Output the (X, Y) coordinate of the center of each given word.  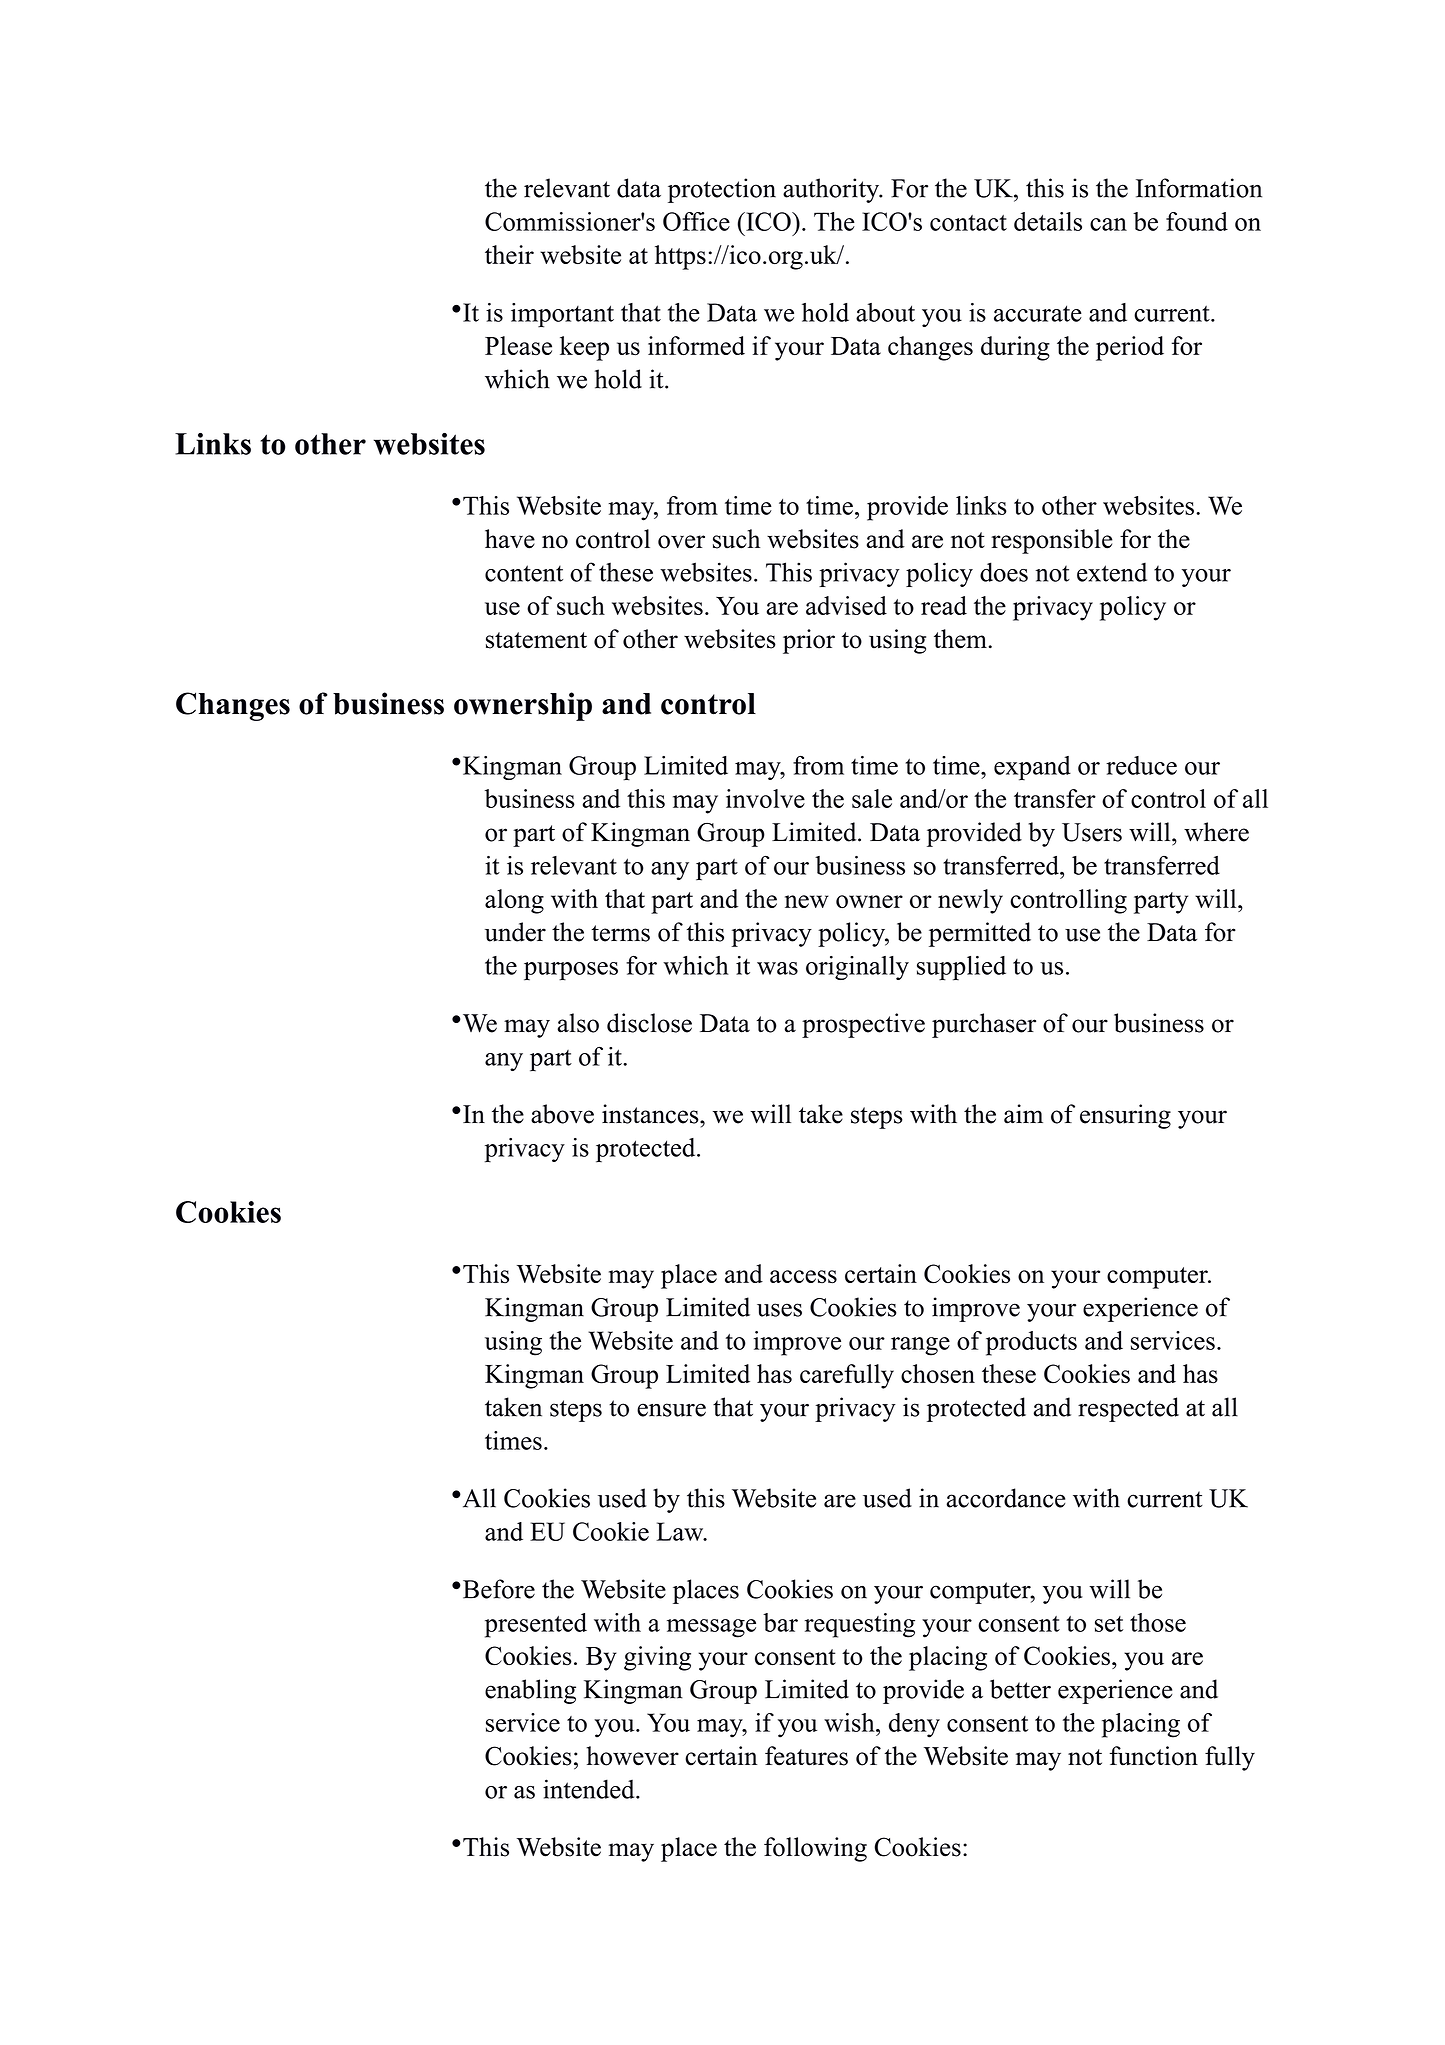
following (815, 1849)
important (562, 315)
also (578, 1023)
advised (846, 605)
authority (832, 190)
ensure (671, 1410)
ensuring (1125, 1116)
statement (536, 640)
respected (1128, 1409)
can (1108, 224)
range (920, 1346)
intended (590, 1789)
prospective (863, 1025)
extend (1112, 572)
